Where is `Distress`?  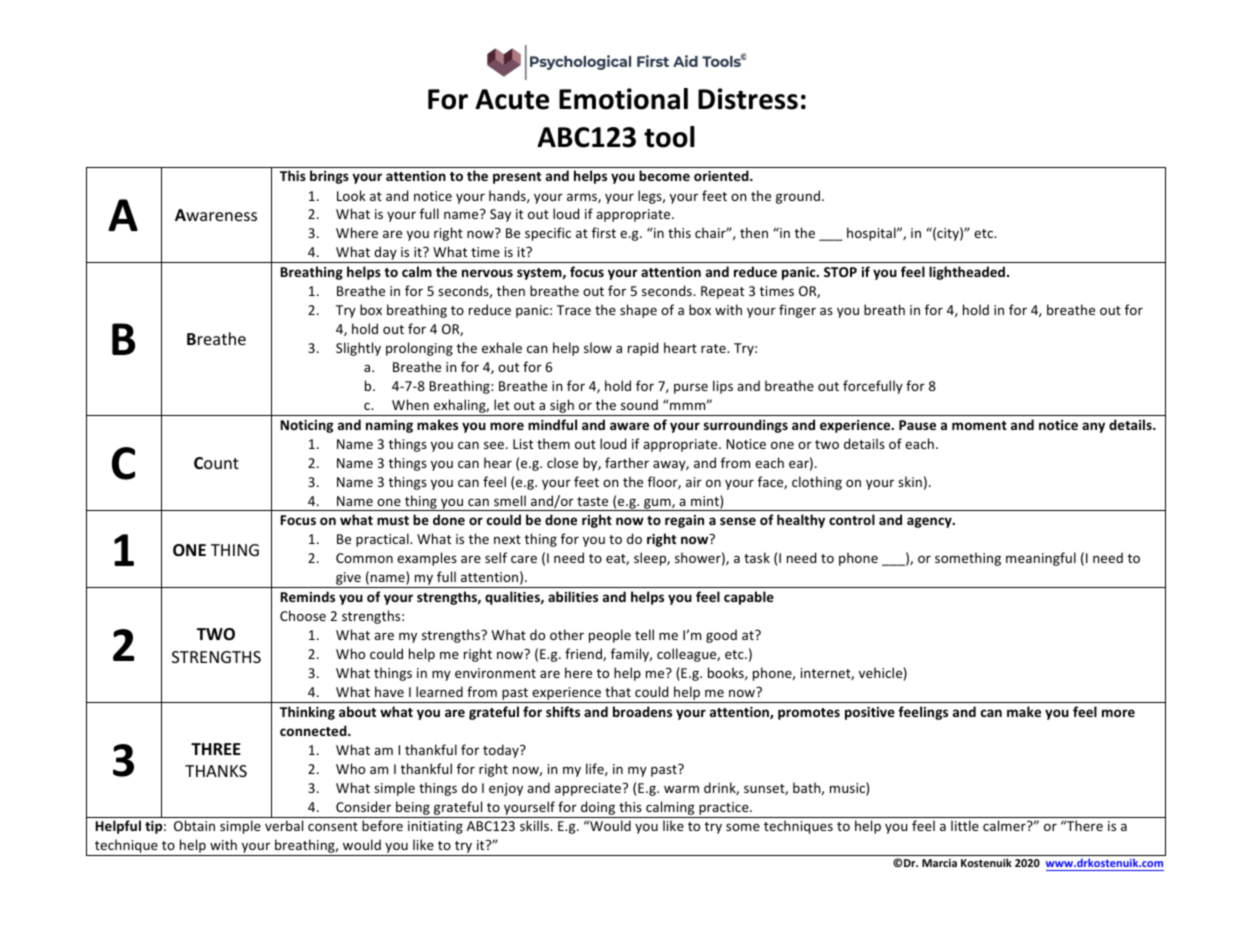 Distress is located at coordinates (748, 99).
